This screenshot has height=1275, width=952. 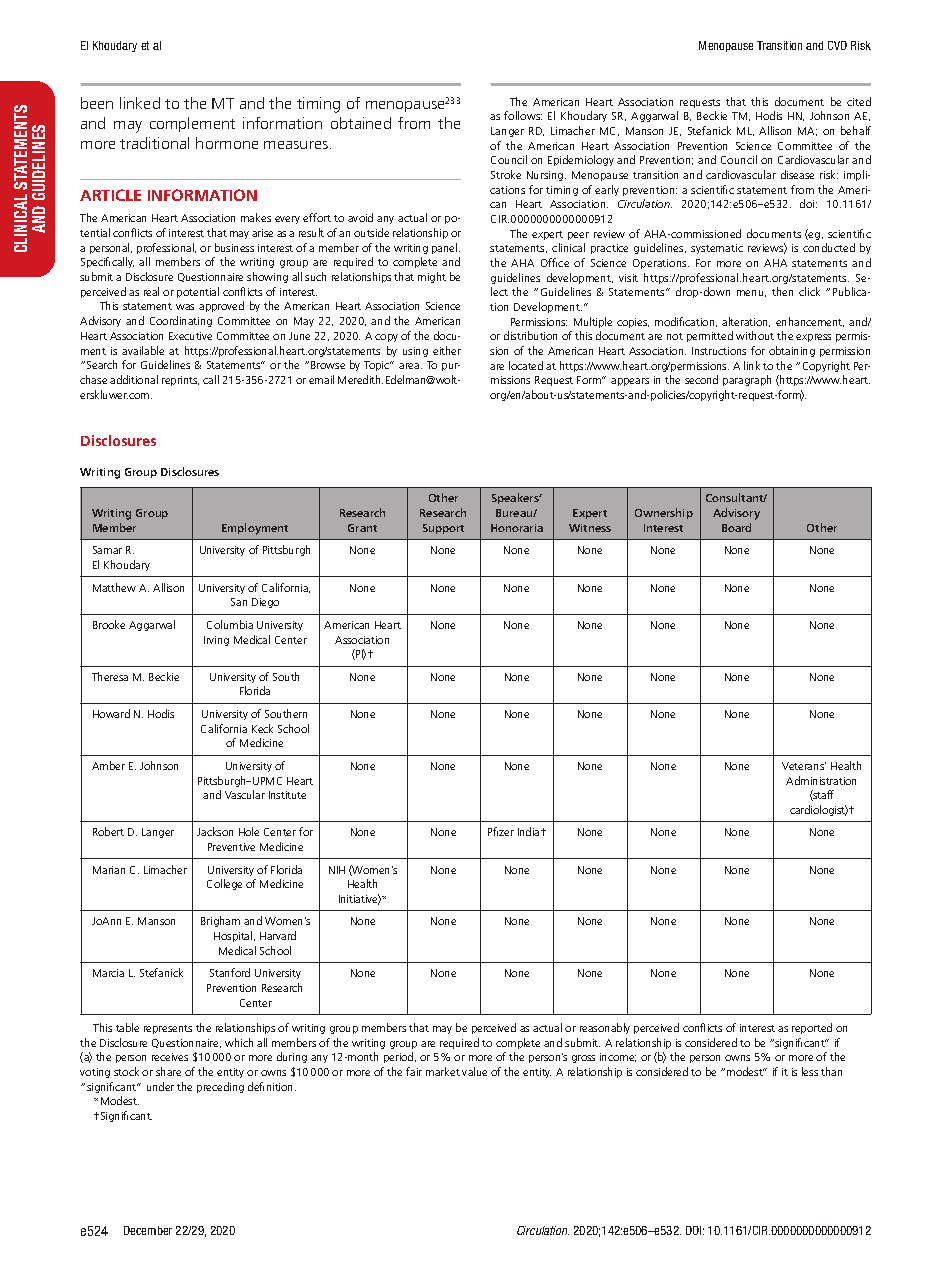 I want to click on follows, so click(x=523, y=115).
